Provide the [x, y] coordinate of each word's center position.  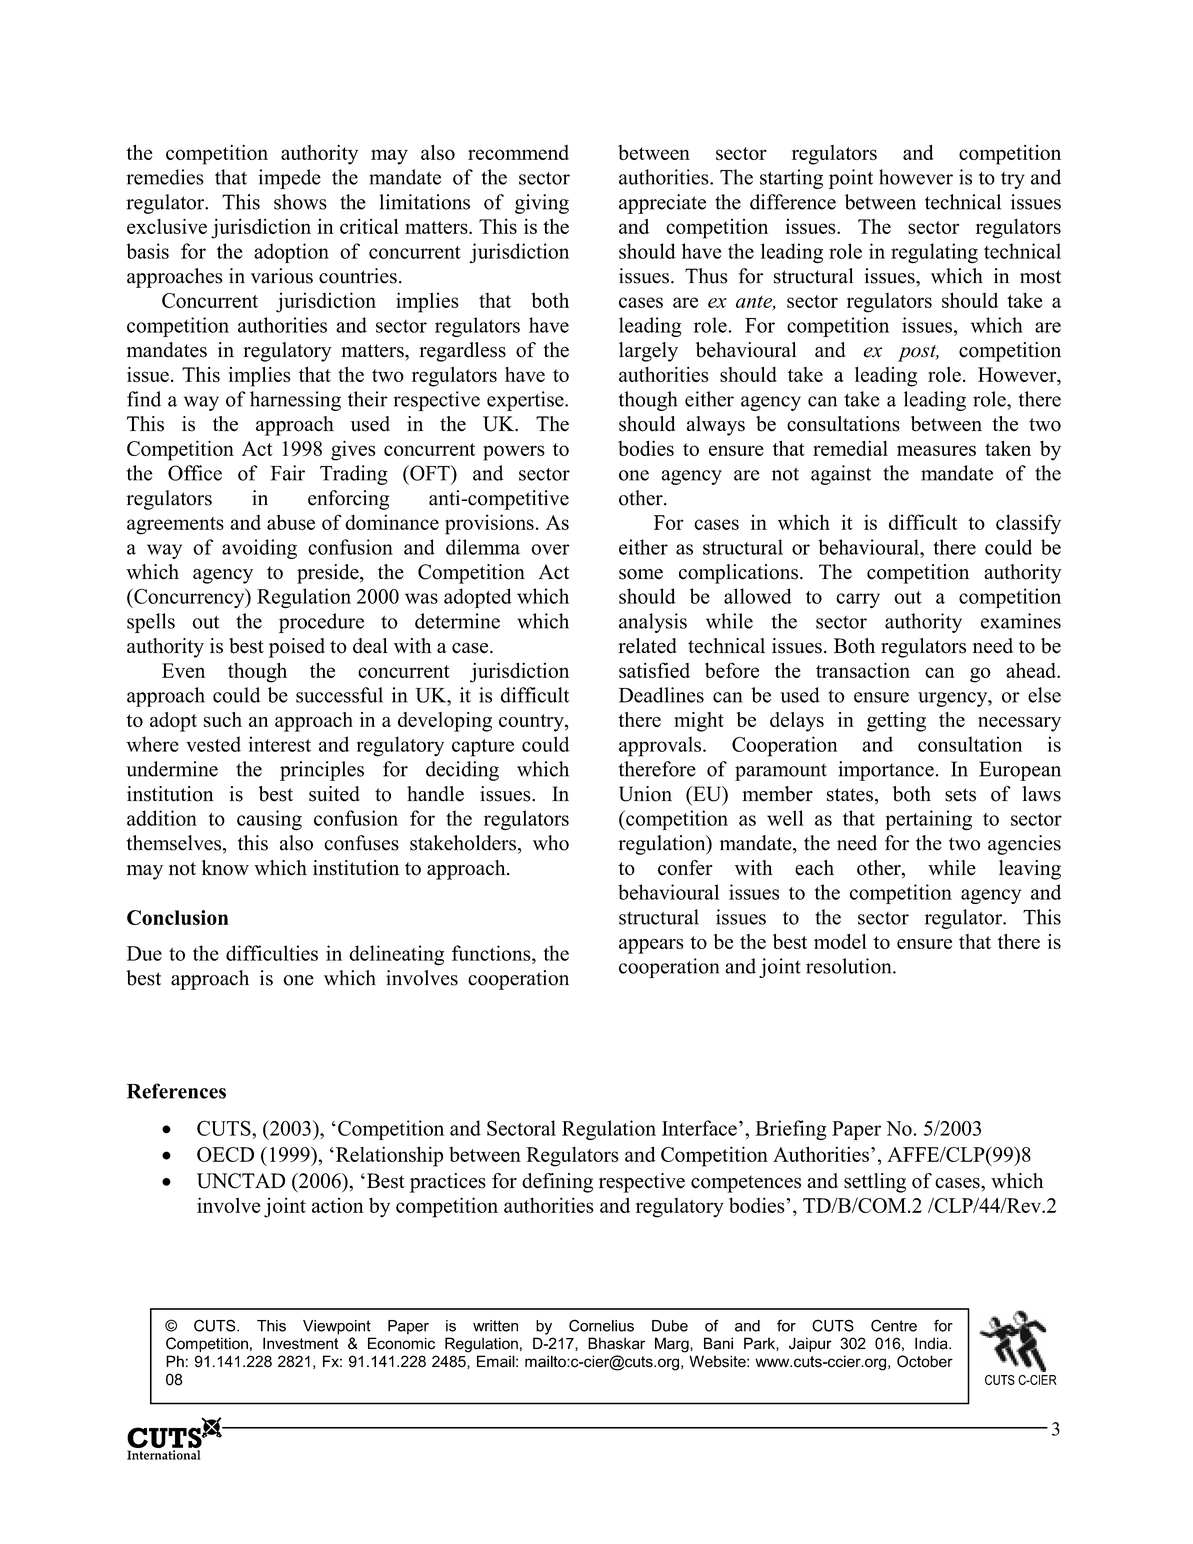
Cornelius [601, 1325]
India [932, 1343]
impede [289, 179]
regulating [934, 253]
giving [542, 204]
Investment [301, 1343]
